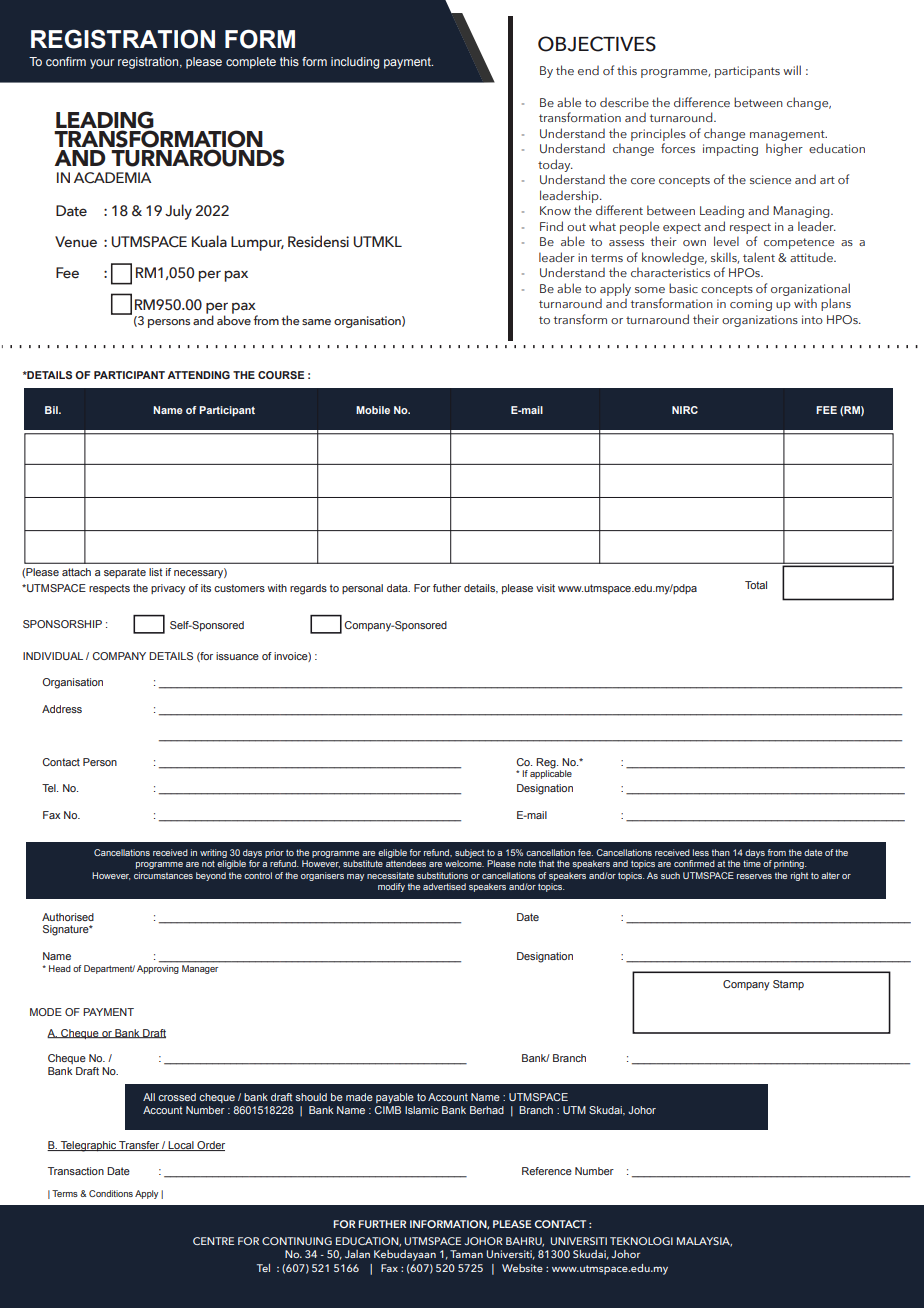 Image resolution: width=924 pixels, height=1308 pixels. Describe the element at coordinates (355, 63) in the page. I see `including` at that location.
